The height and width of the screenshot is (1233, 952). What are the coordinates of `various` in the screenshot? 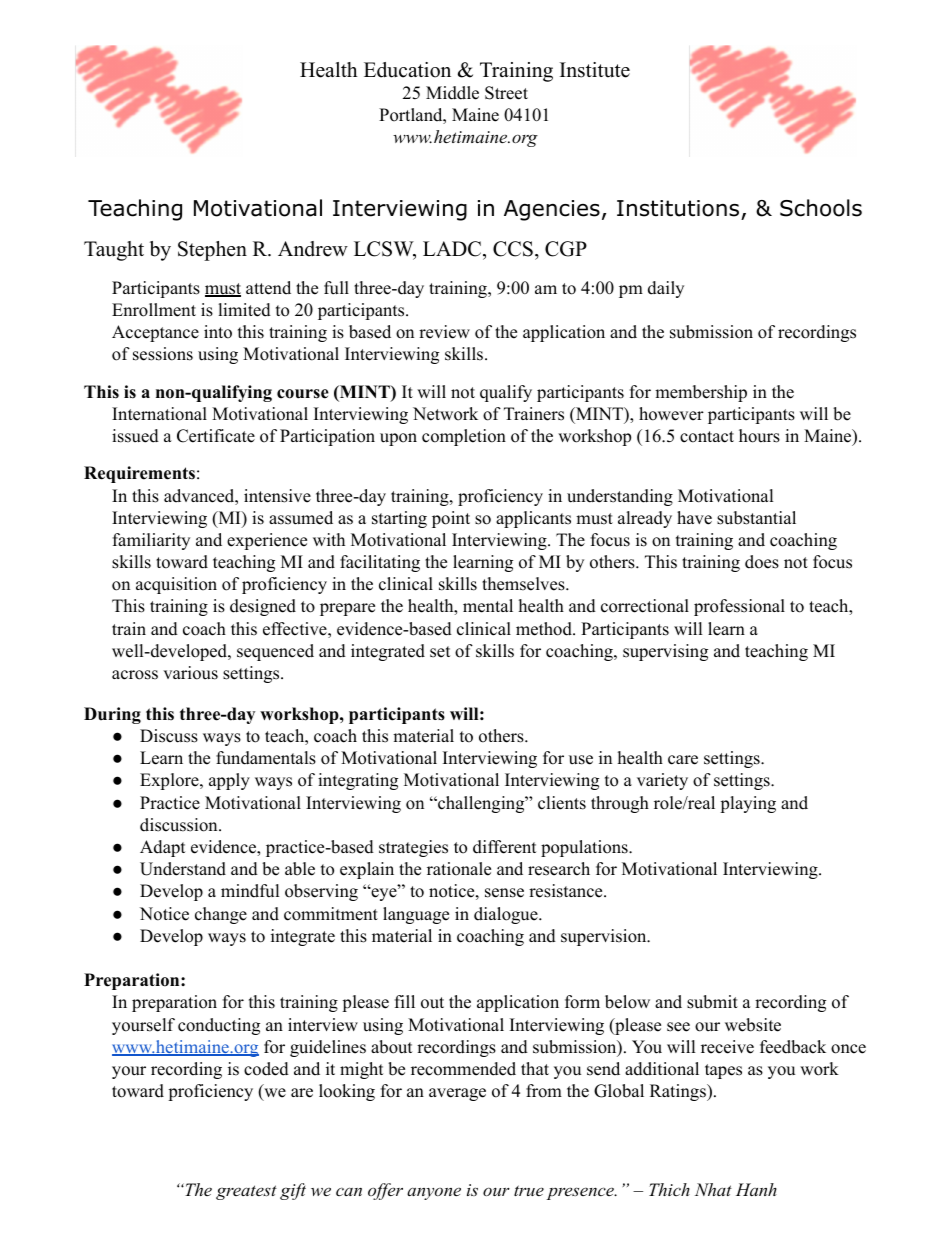 It's located at (190, 673).
